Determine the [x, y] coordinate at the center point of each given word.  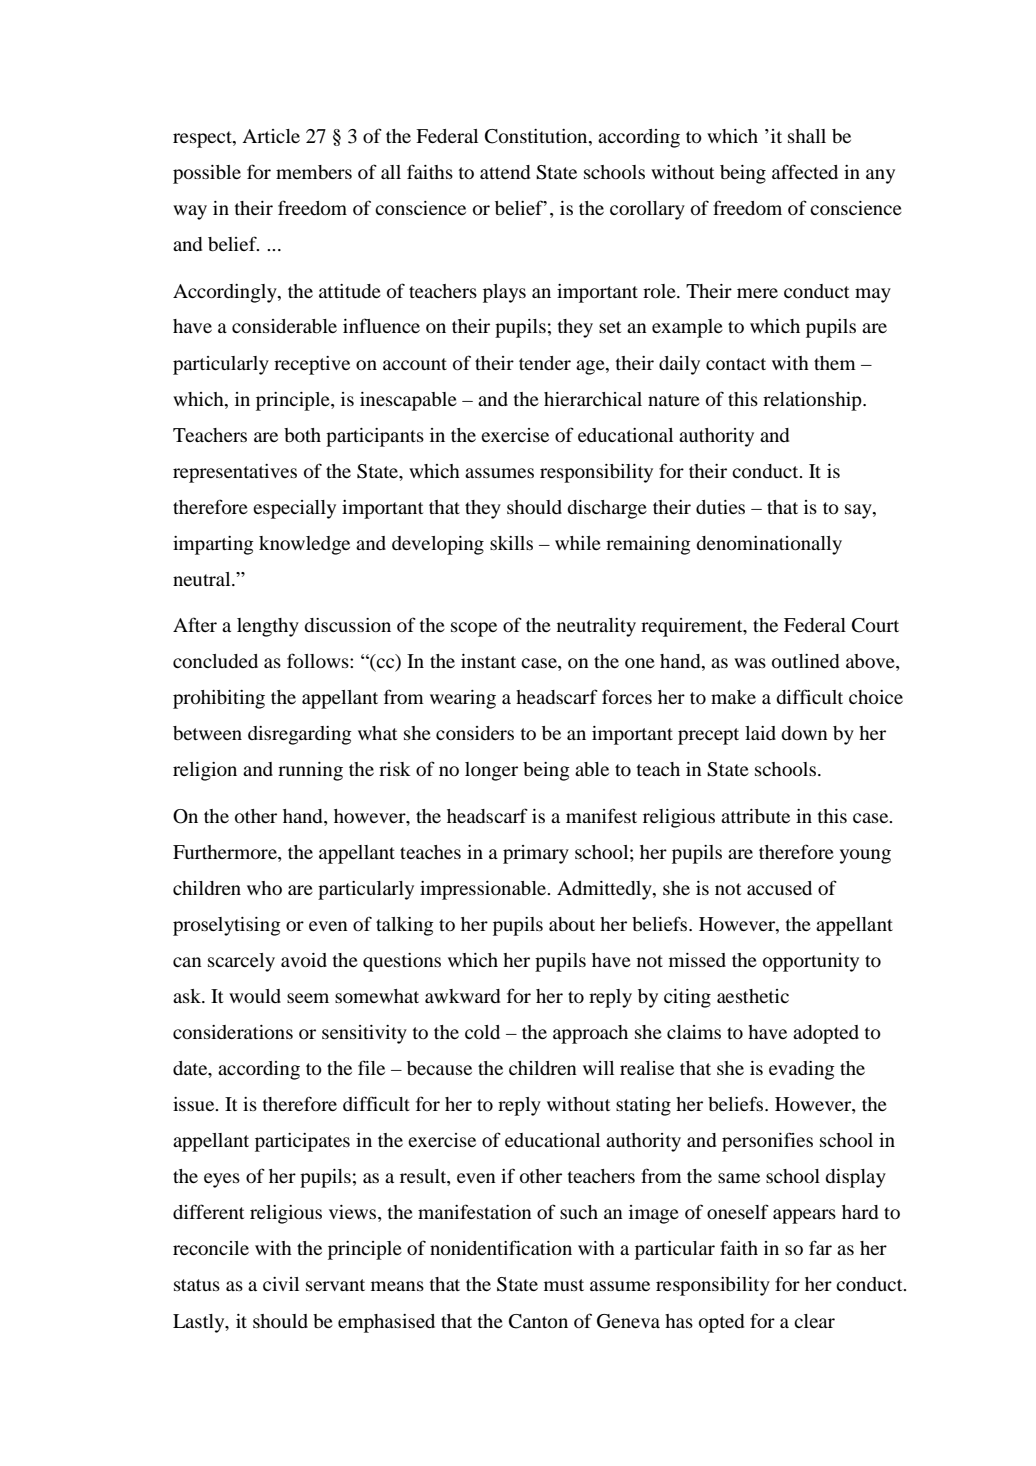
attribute [755, 816]
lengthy [268, 627]
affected [805, 171]
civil [281, 1284]
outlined [805, 661]
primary [536, 854]
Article [271, 136]
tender [545, 363]
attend [505, 172]
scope [474, 629]
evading [802, 1070]
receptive [312, 365]
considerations [233, 1032]
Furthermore [226, 853]
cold [482, 1032]
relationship [813, 401]
